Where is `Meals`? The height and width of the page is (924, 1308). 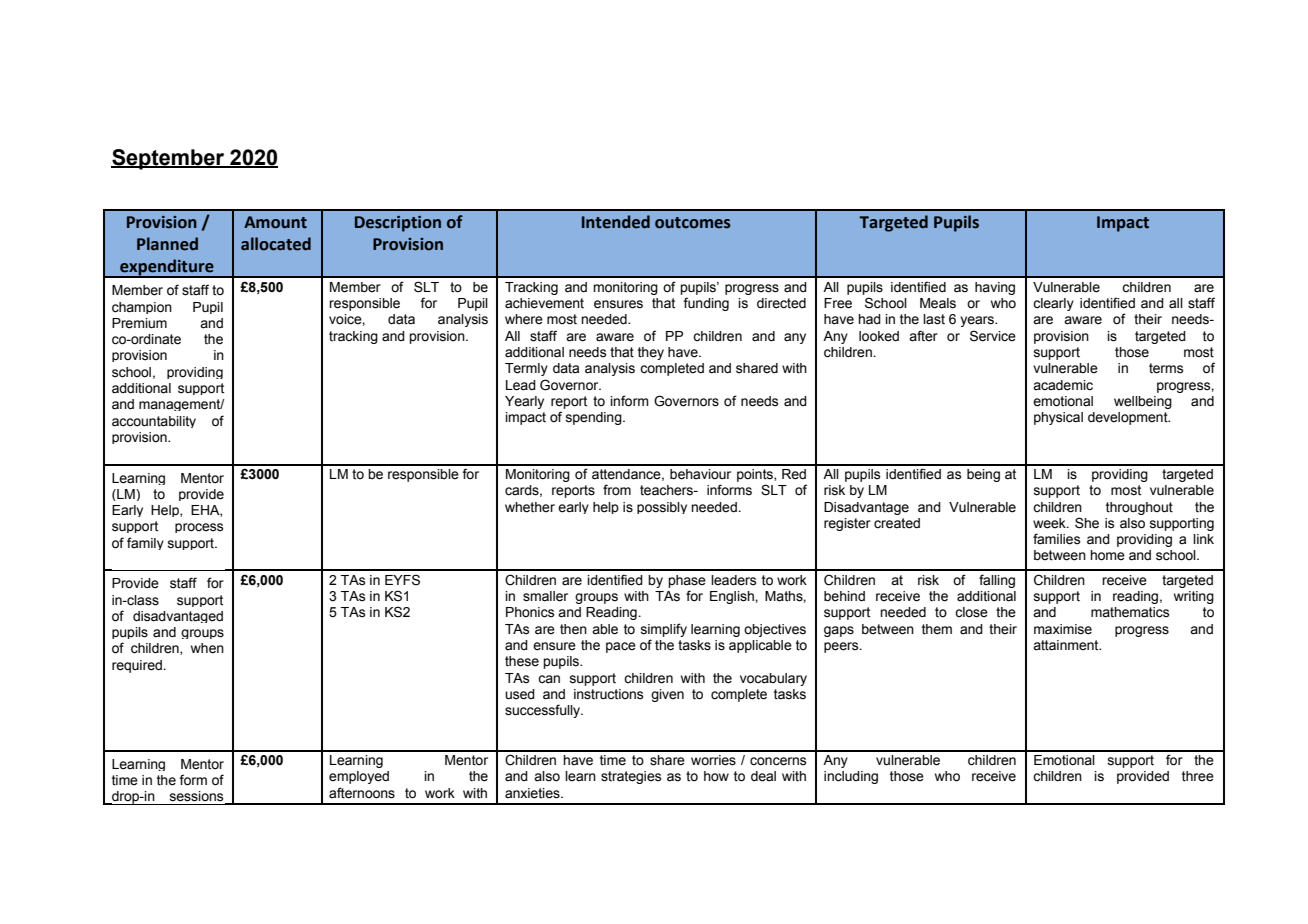 Meals is located at coordinates (938, 303).
